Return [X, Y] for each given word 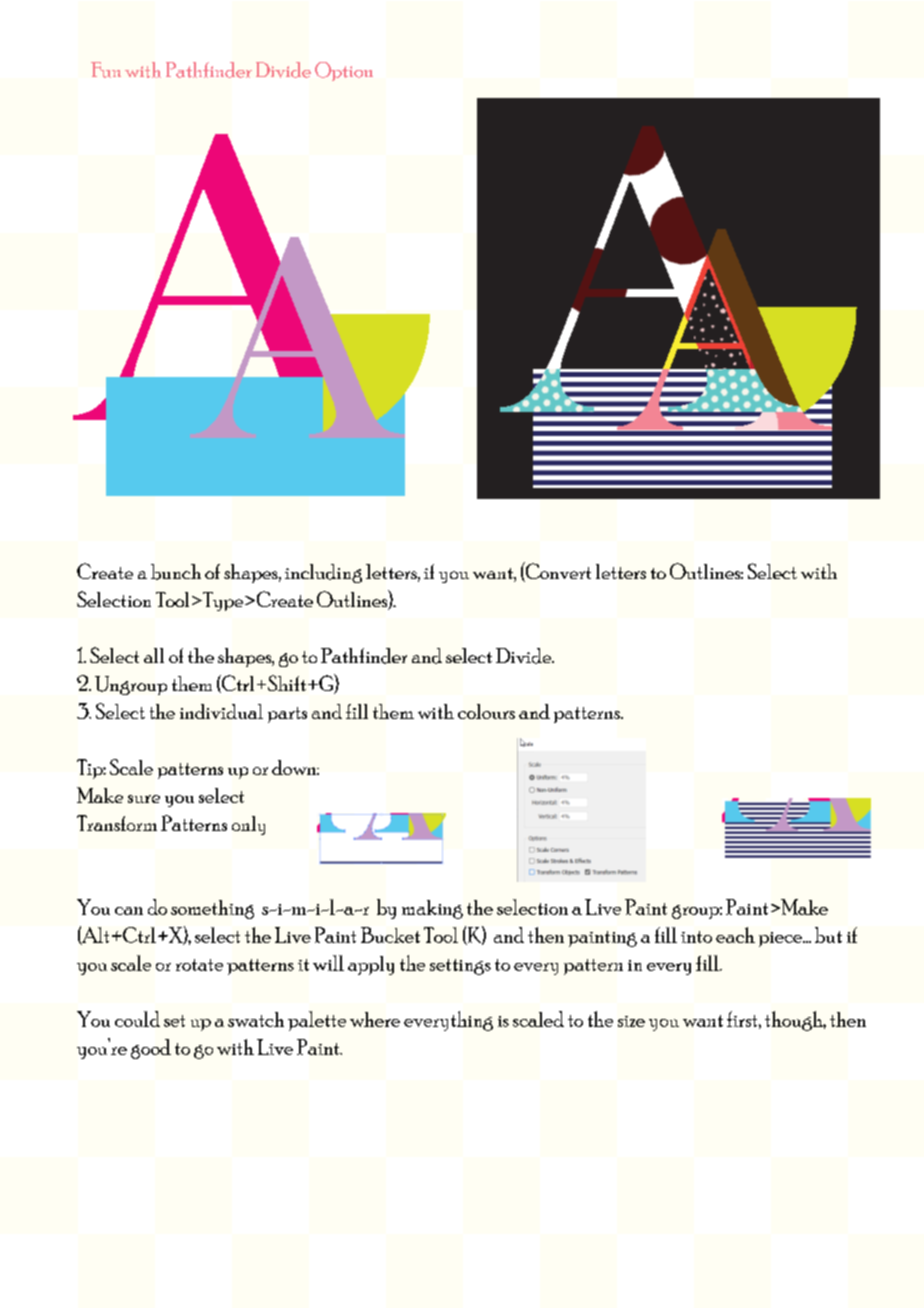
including [323, 573]
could [137, 1019]
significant [568, 328]
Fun [106, 70]
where [375, 1019]
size [631, 1021]
